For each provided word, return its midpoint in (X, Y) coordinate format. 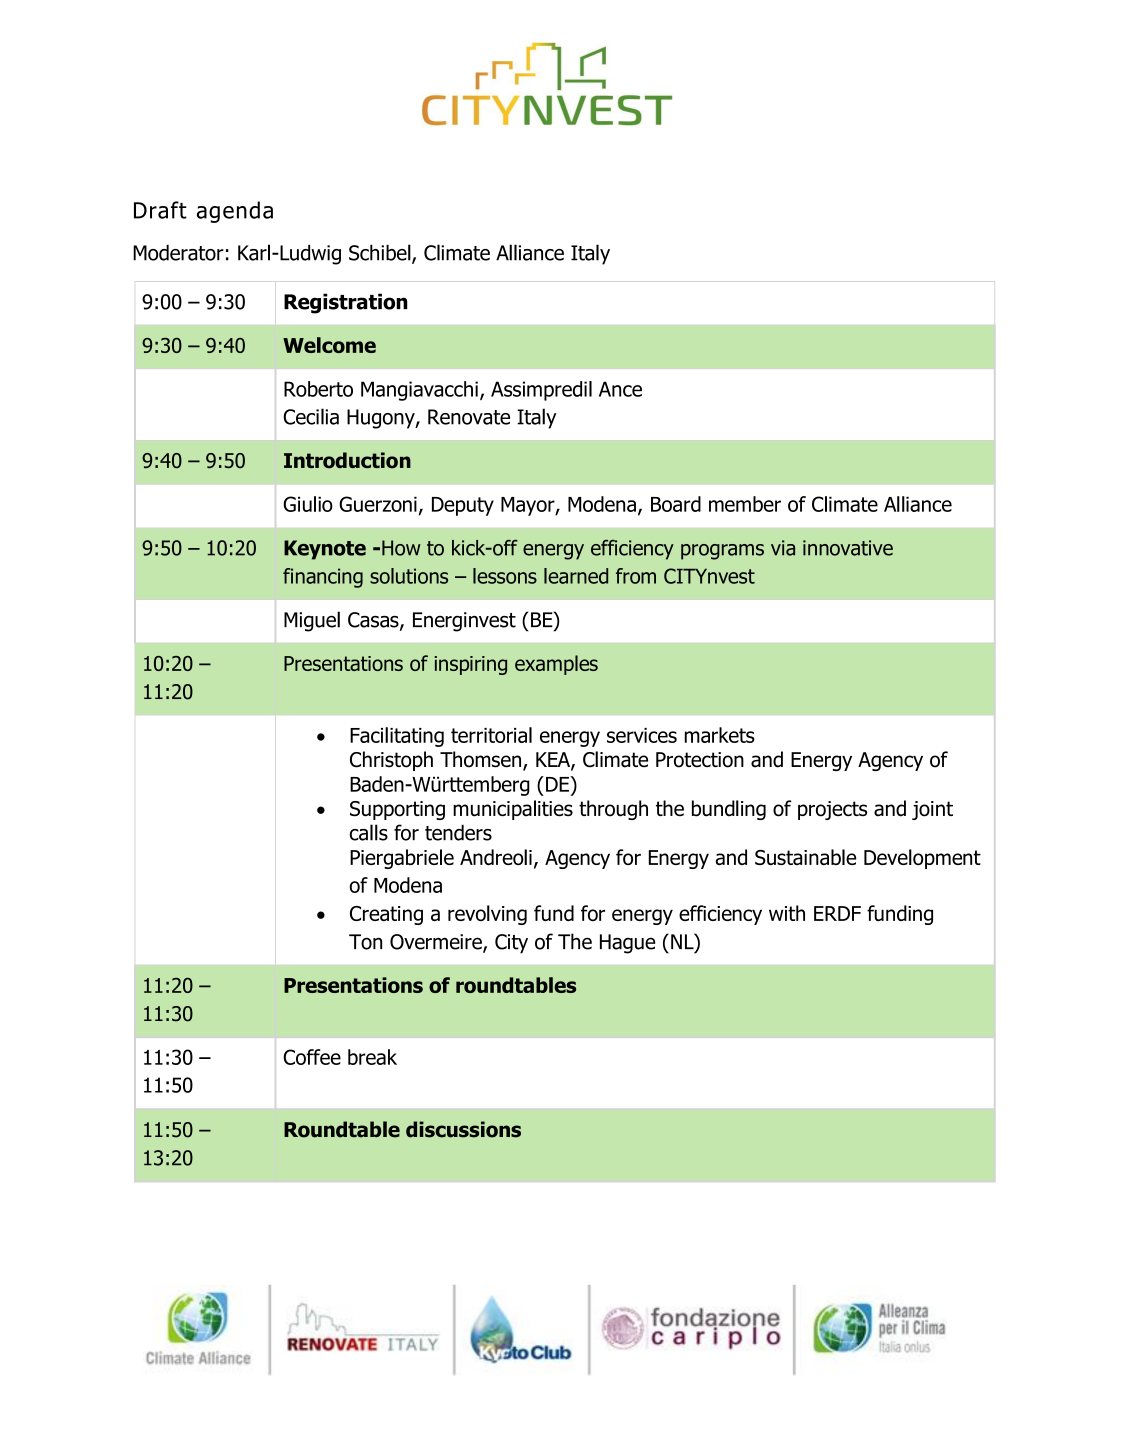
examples (556, 665)
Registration (346, 303)
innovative (848, 548)
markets (720, 735)
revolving (487, 915)
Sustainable (806, 857)
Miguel (312, 621)
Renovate (469, 417)
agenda (235, 212)
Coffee (312, 1057)
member (745, 504)
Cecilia (311, 416)
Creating (386, 915)
